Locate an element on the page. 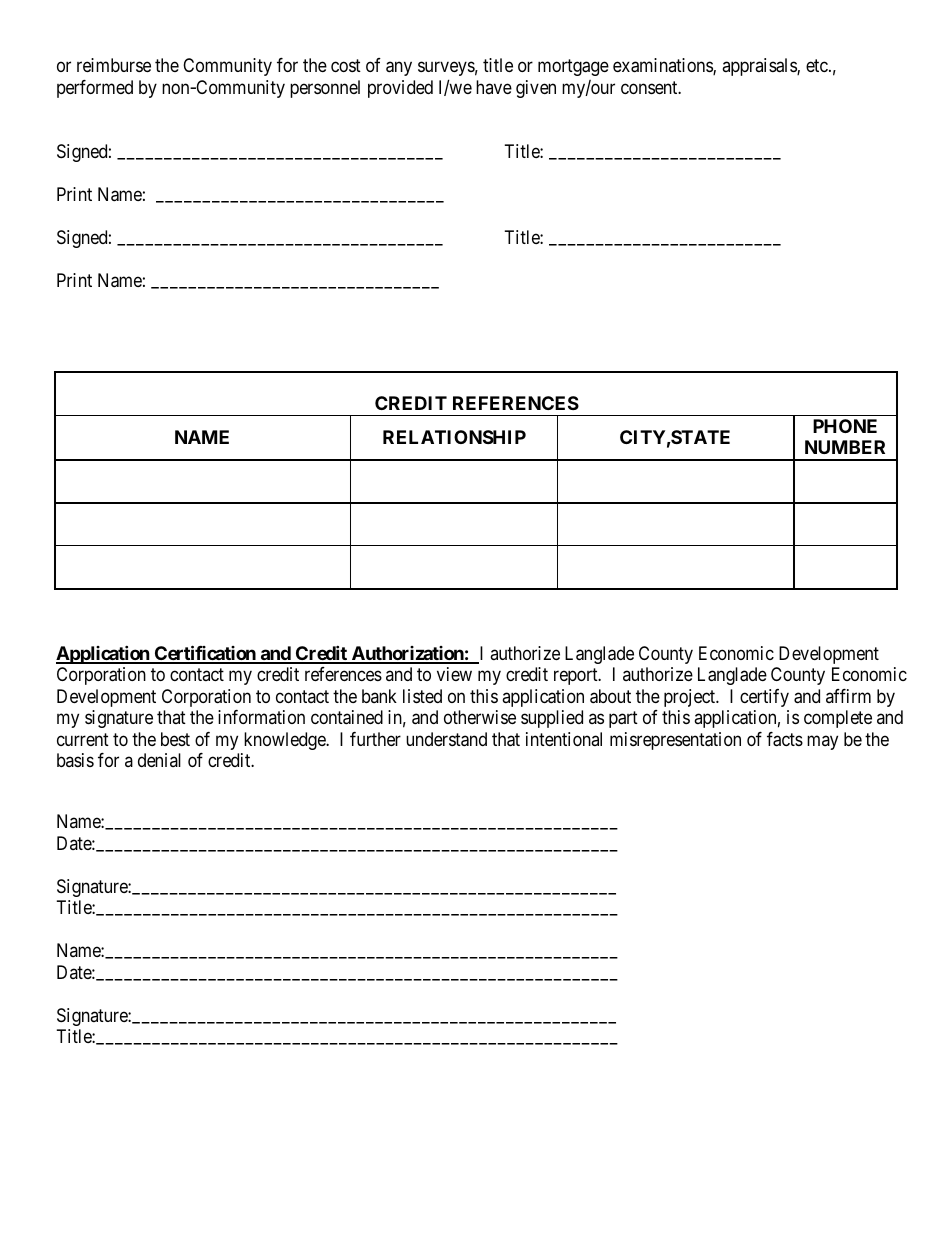 This document has height=1233, width=952. NUMBER is located at coordinates (845, 447).
